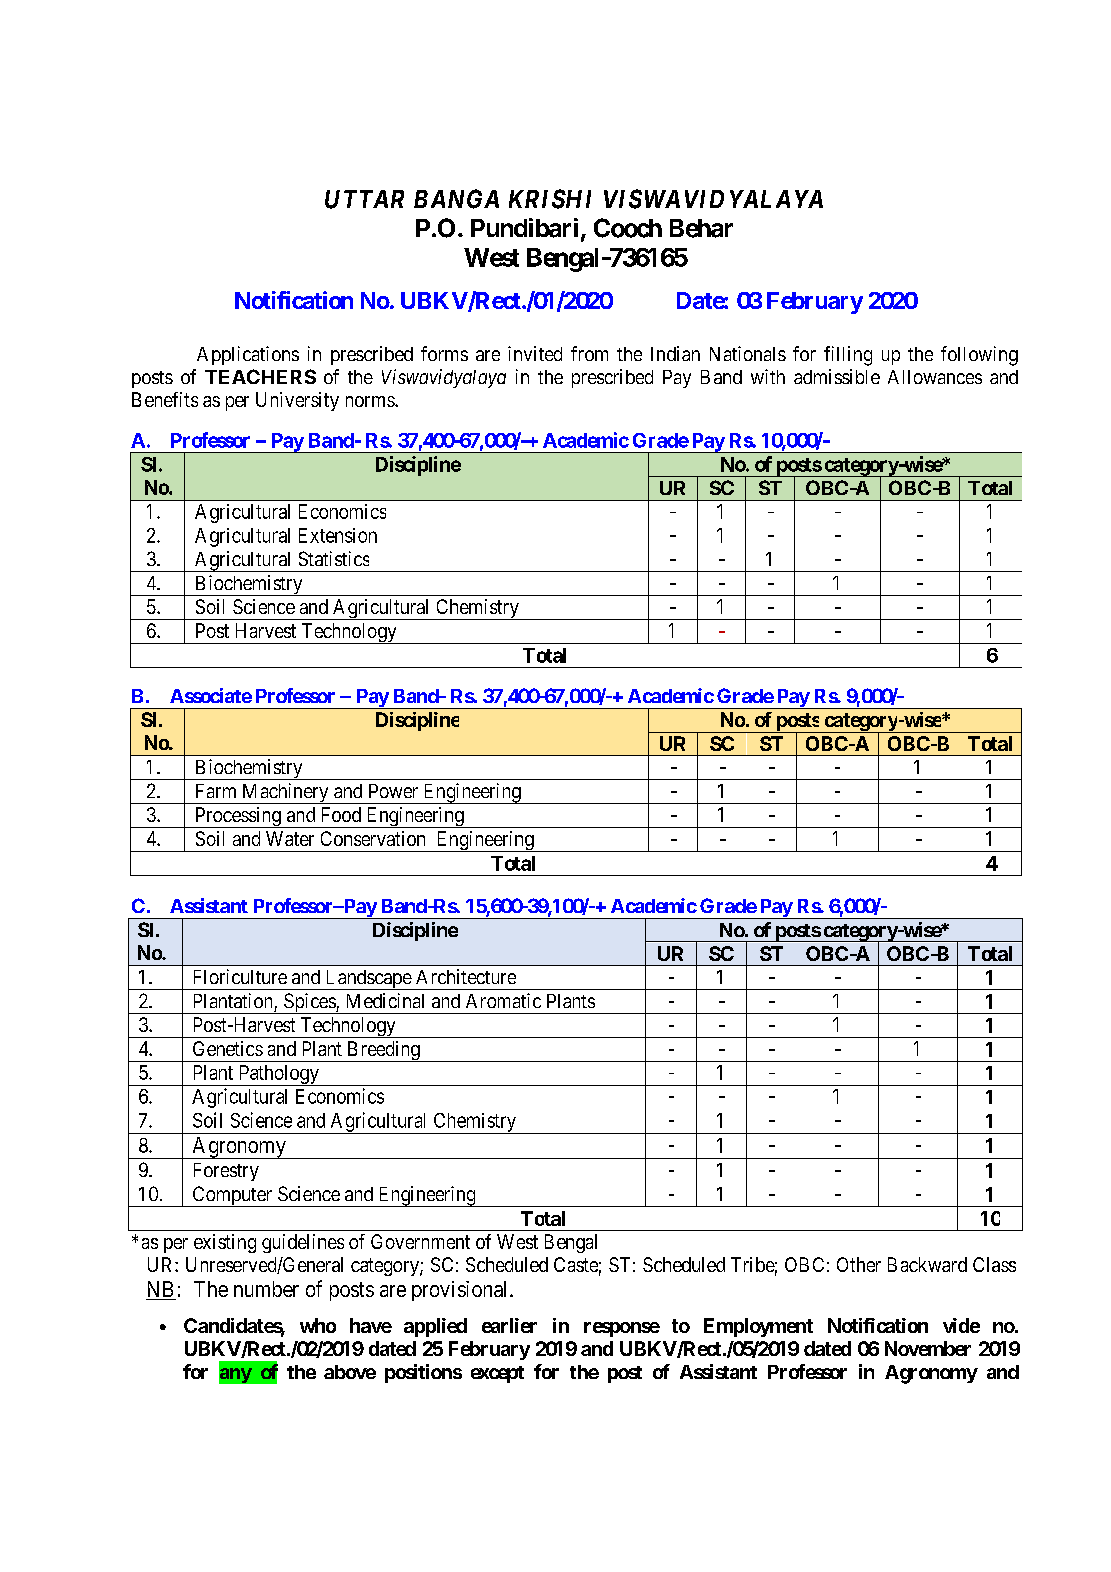  Describe the element at coordinates (364, 199) in the screenshot. I see `UTTAR` at that location.
